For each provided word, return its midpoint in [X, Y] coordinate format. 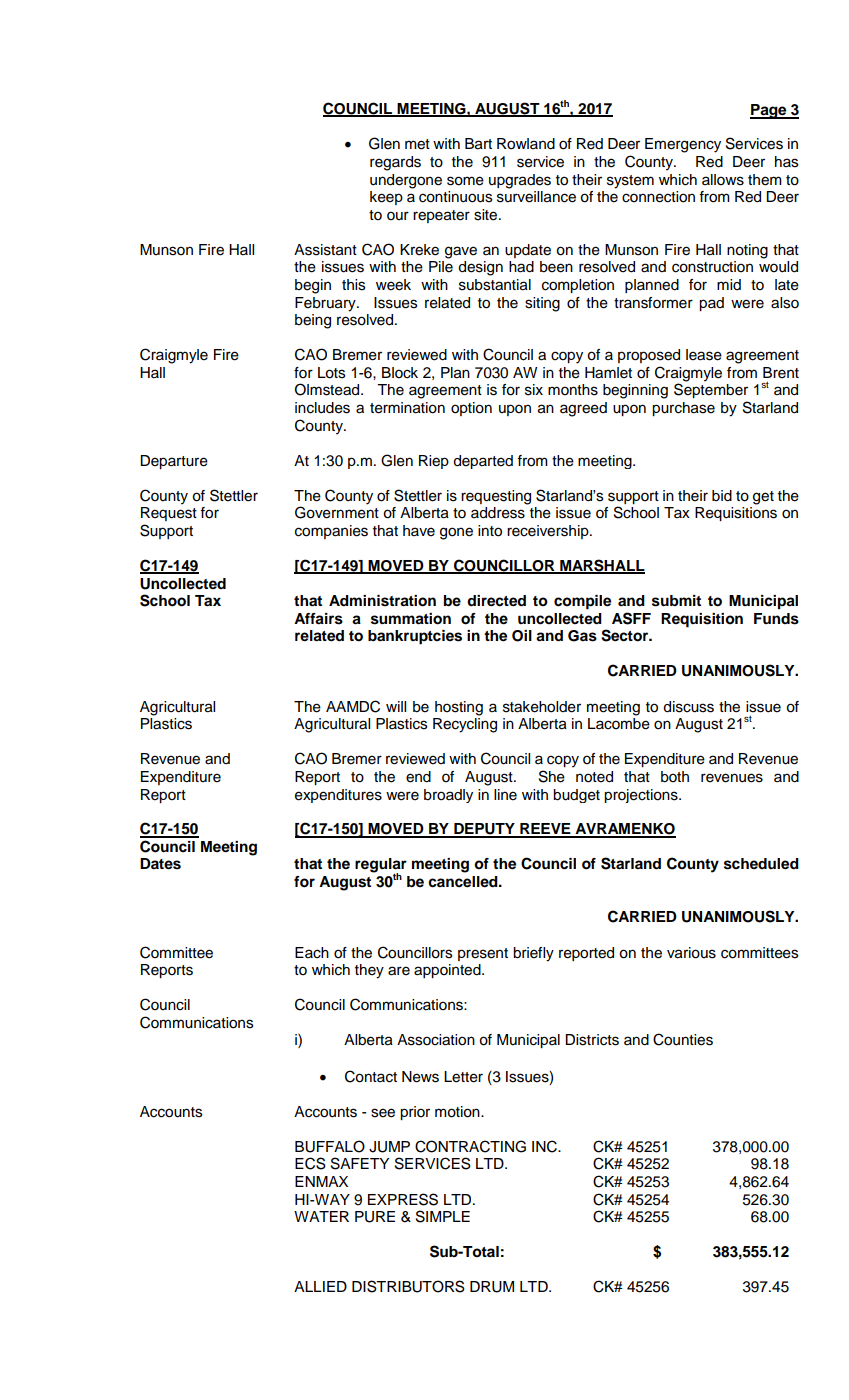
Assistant [325, 250]
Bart [478, 144]
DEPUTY [484, 830]
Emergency [683, 145]
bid [722, 496]
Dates [160, 864]
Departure [174, 462]
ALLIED [320, 1286]
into [490, 531]
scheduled [761, 864]
